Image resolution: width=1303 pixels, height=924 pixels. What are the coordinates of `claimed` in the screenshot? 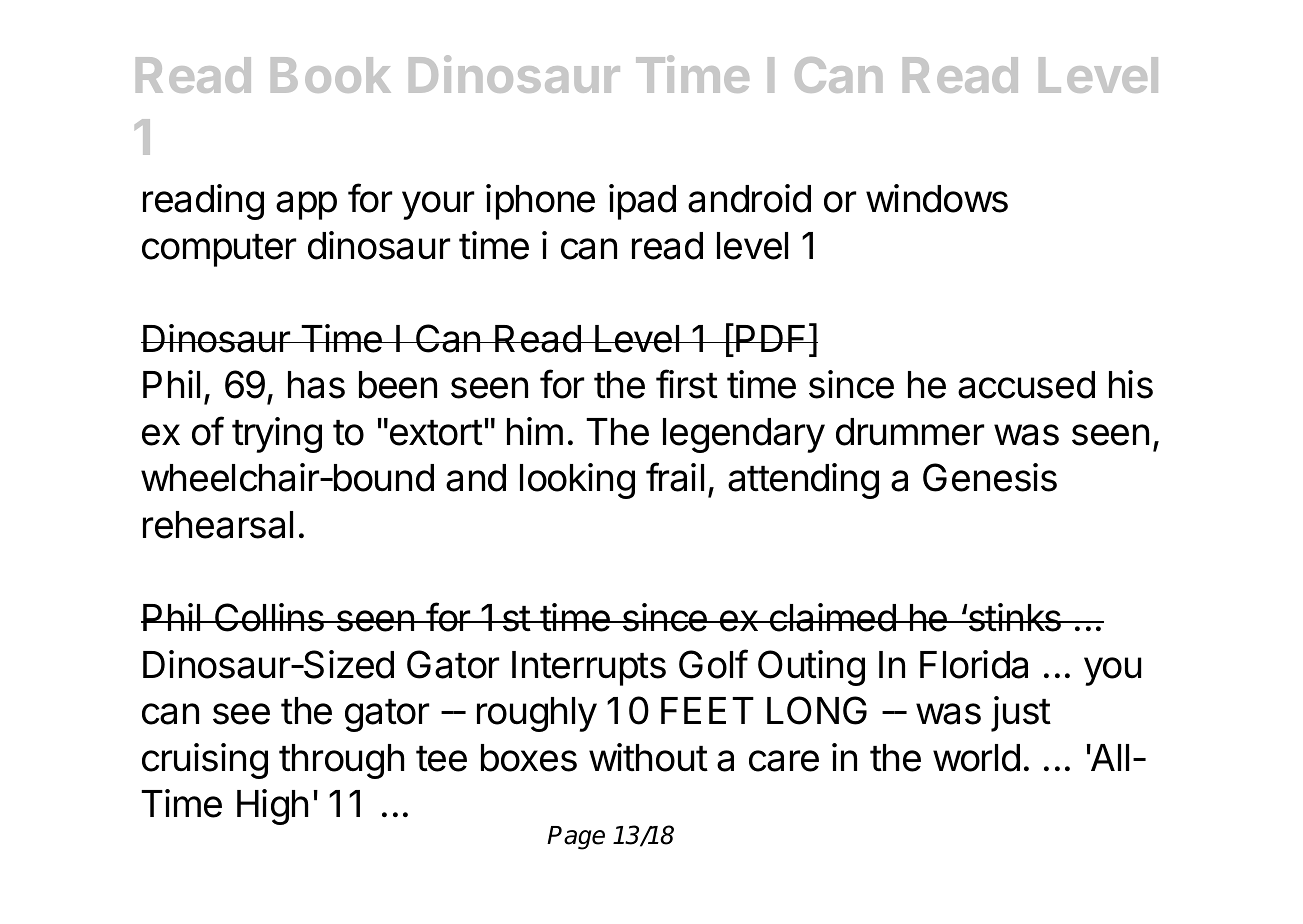 It's located at (832, 617).
